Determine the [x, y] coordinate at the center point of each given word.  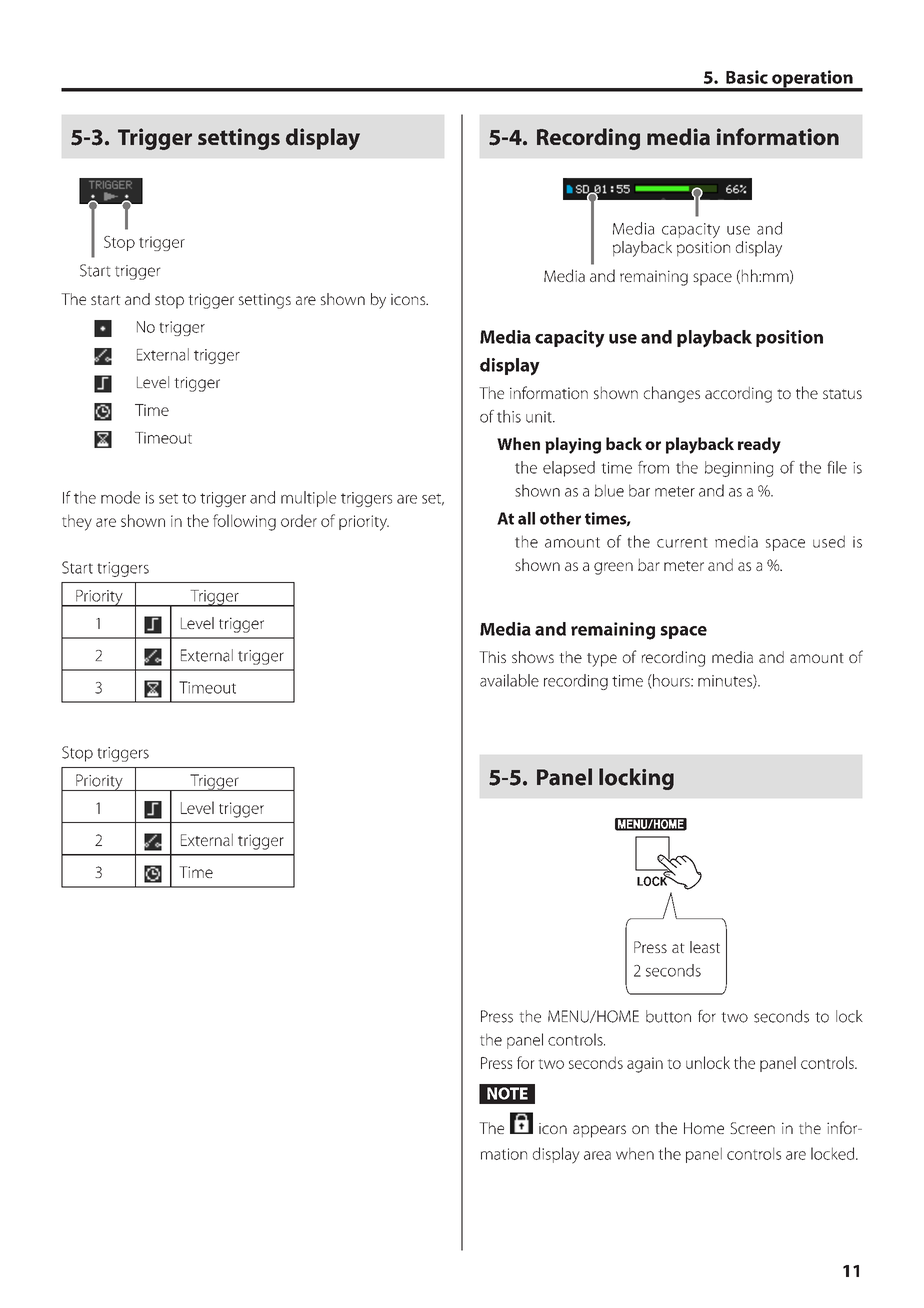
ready [759, 445]
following [244, 522]
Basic [747, 77]
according [738, 394]
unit [540, 417]
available [509, 680]
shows [533, 657]
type [602, 660]
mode [120, 497]
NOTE [507, 1093]
